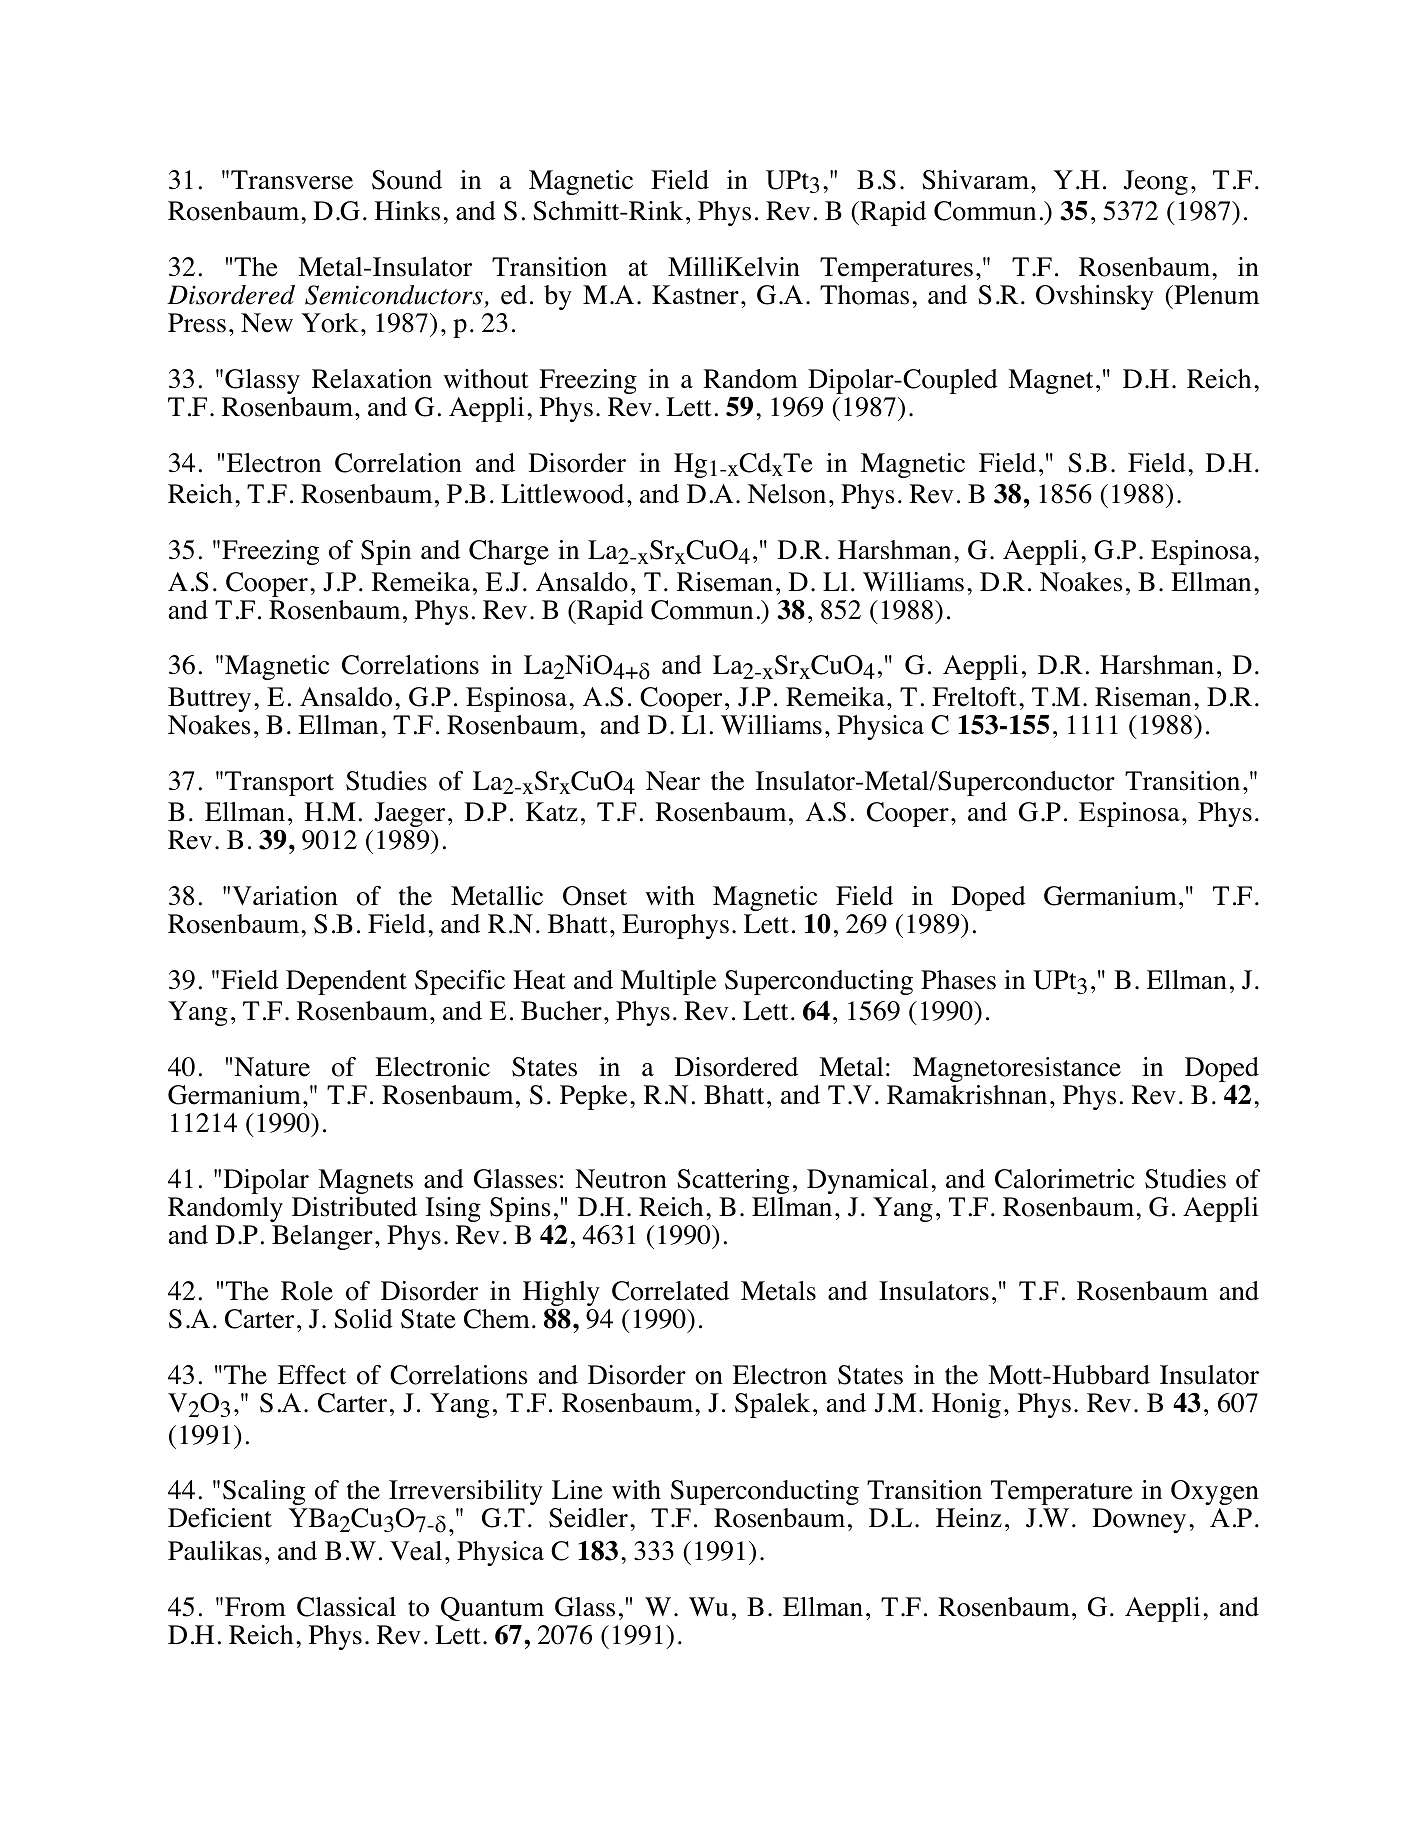 The image size is (1427, 1847). Describe the element at coordinates (733, 1181) in the document. I see `Scattering` at that location.
